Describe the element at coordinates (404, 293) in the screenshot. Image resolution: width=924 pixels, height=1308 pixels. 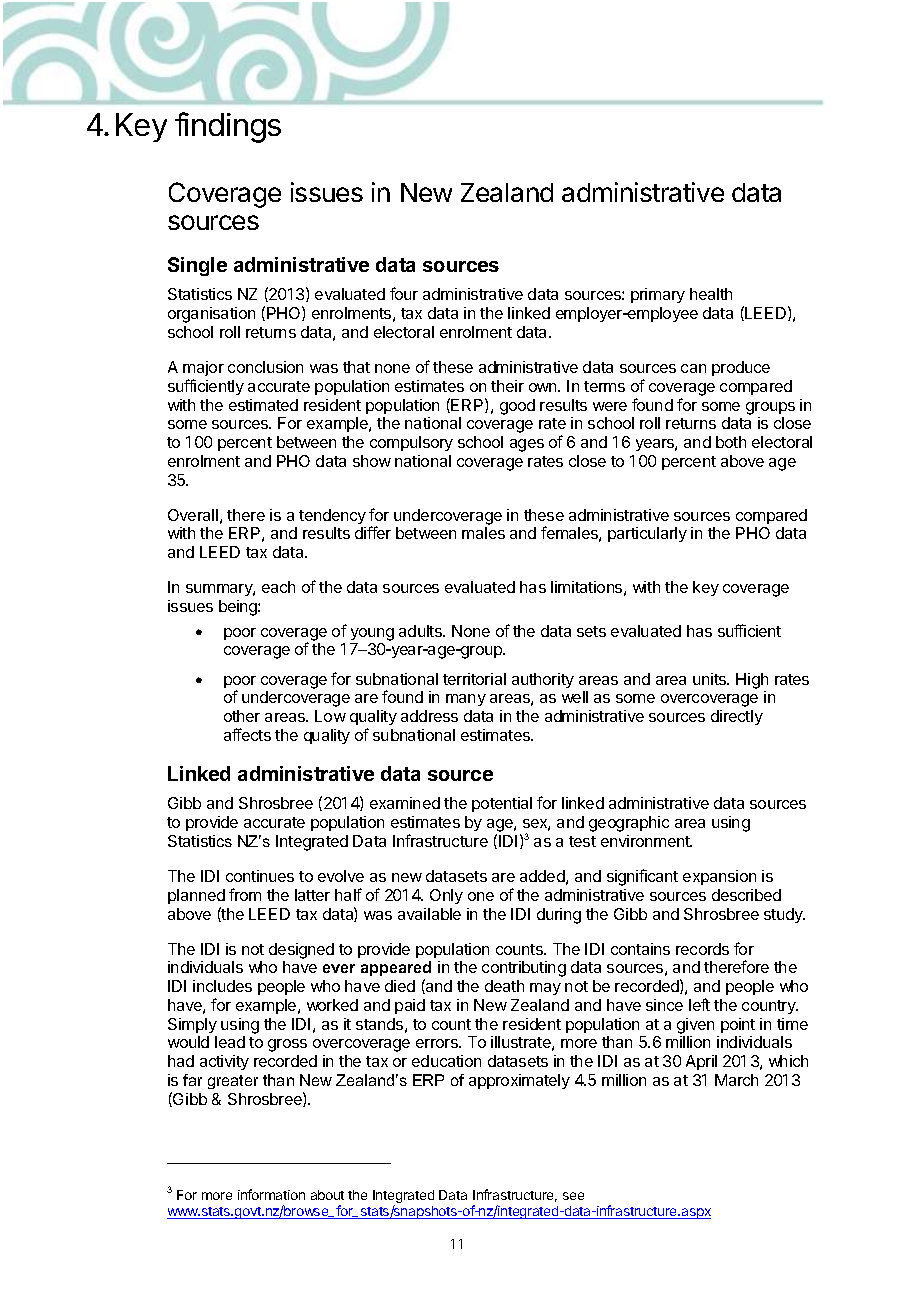
I see `four` at that location.
